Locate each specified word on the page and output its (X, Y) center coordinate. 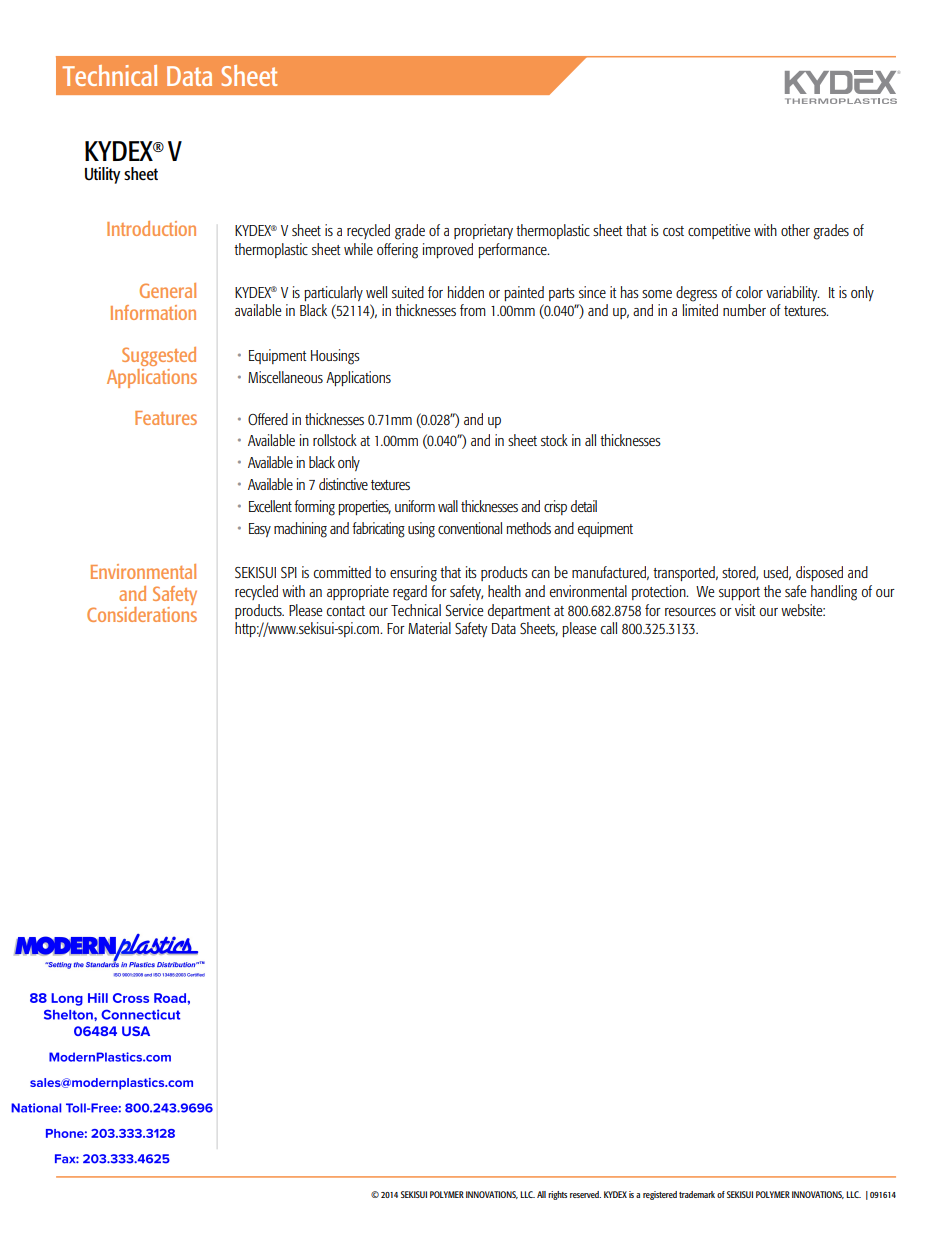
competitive (719, 231)
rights (557, 1195)
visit (745, 610)
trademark (697, 1194)
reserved (585, 1194)
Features (166, 418)
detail (584, 506)
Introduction (151, 228)
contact (346, 611)
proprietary (483, 231)
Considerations (142, 613)
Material (429, 628)
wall (448, 506)
